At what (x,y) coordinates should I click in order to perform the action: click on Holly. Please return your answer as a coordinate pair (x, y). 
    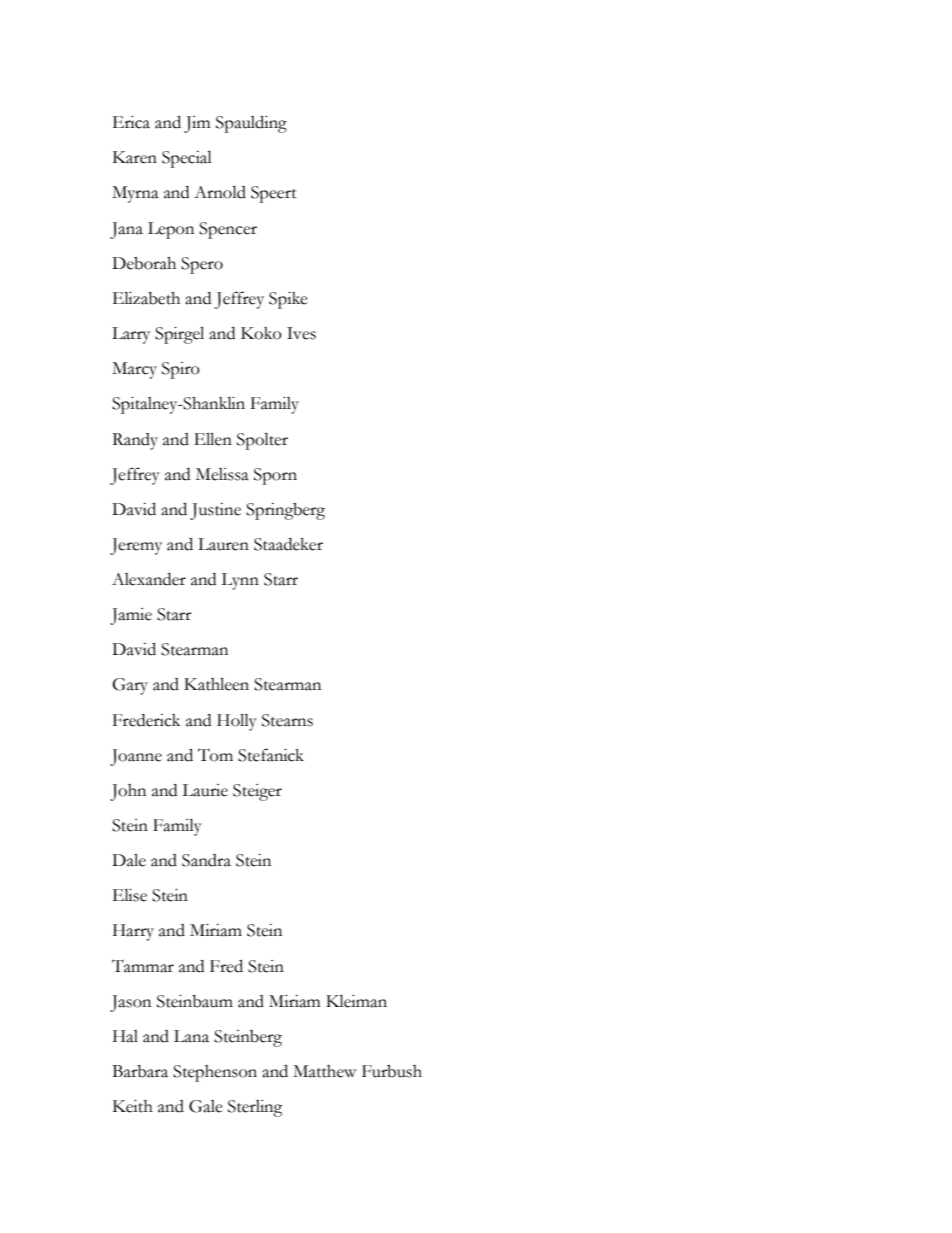
    Looking at the image, I should click on (237, 722).
